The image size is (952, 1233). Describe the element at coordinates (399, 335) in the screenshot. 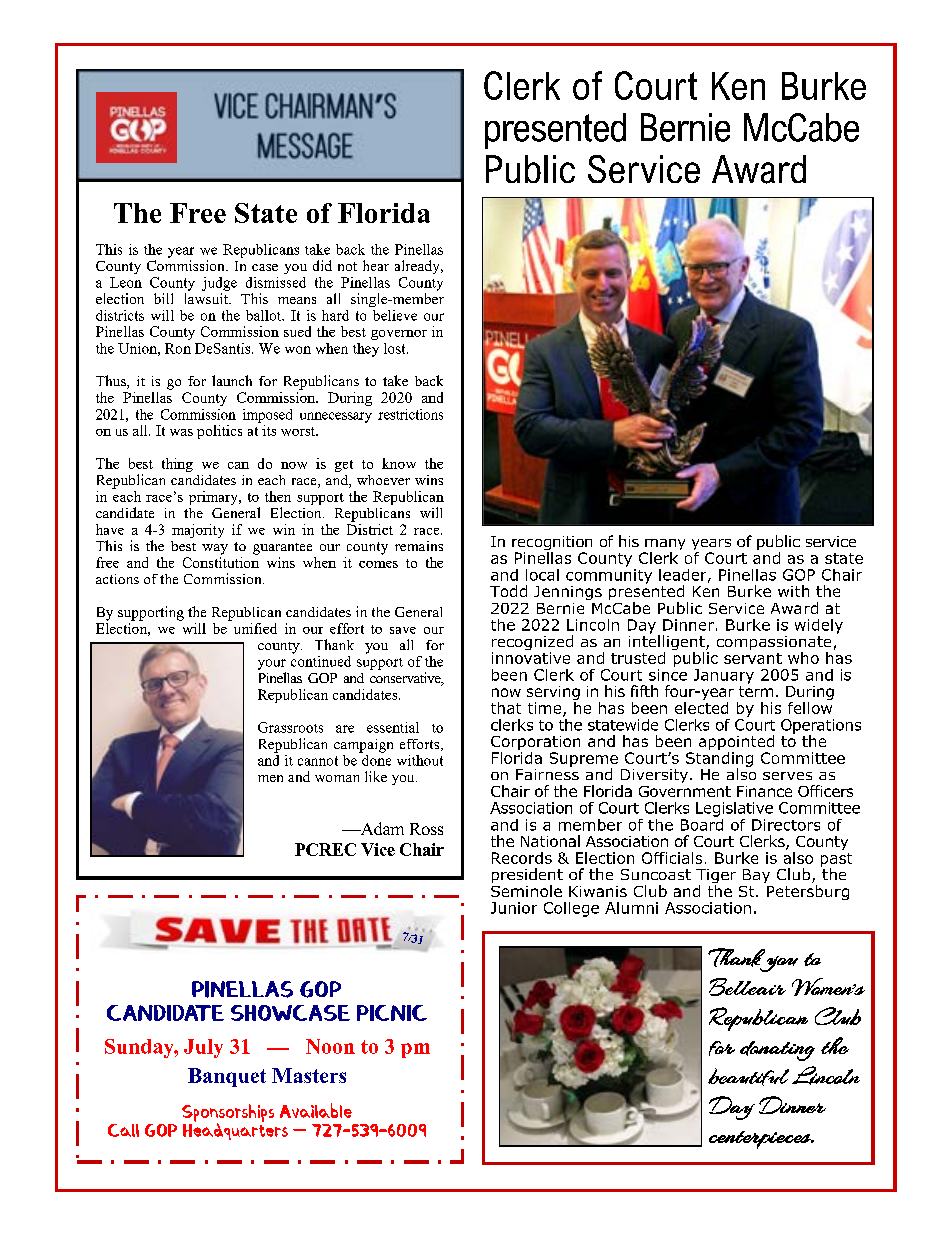

I see `governor` at that location.
